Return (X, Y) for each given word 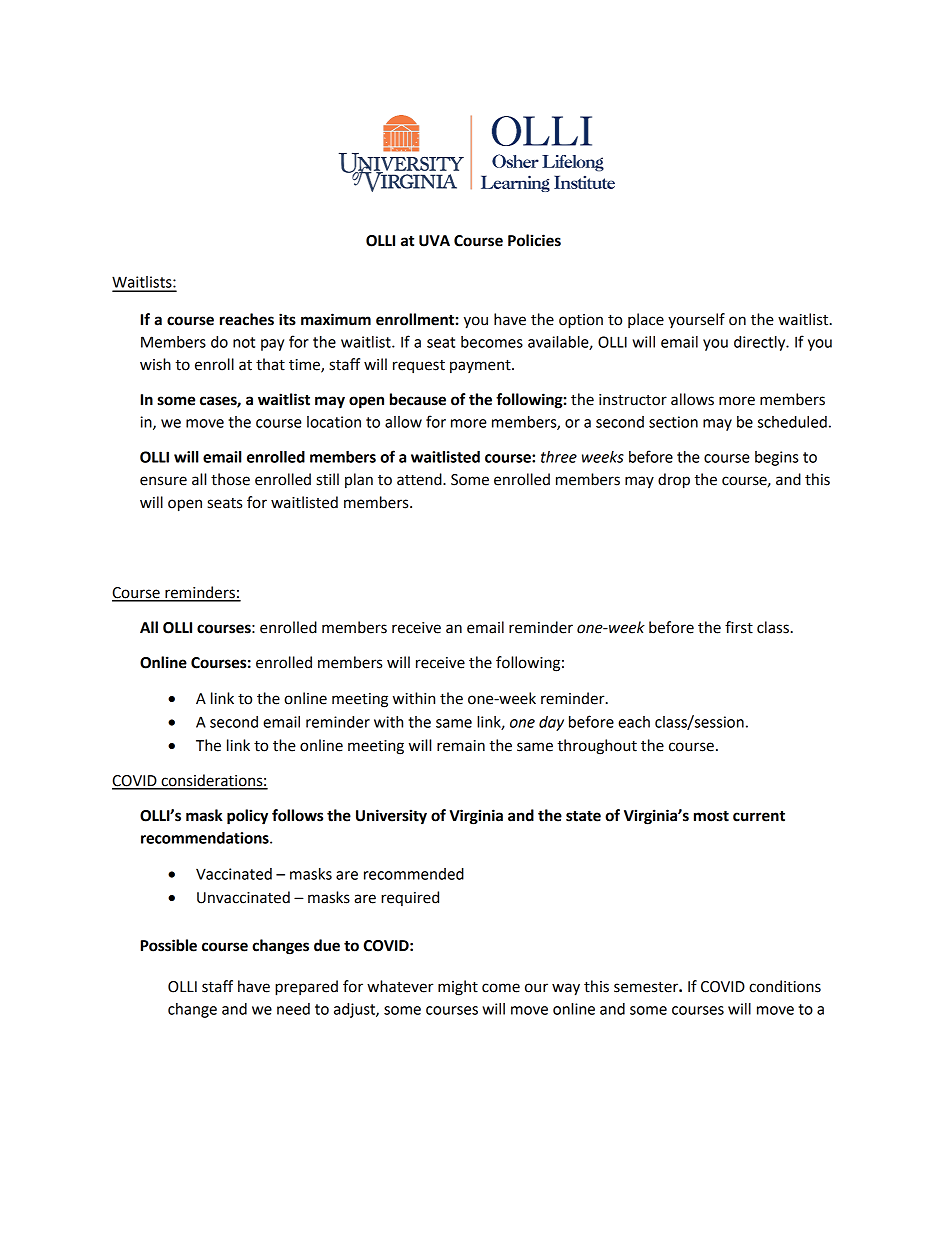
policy (247, 817)
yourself (696, 320)
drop (674, 481)
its (287, 319)
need (293, 1009)
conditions (785, 986)
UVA (434, 241)
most (711, 816)
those (230, 479)
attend (420, 479)
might (458, 988)
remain (461, 746)
